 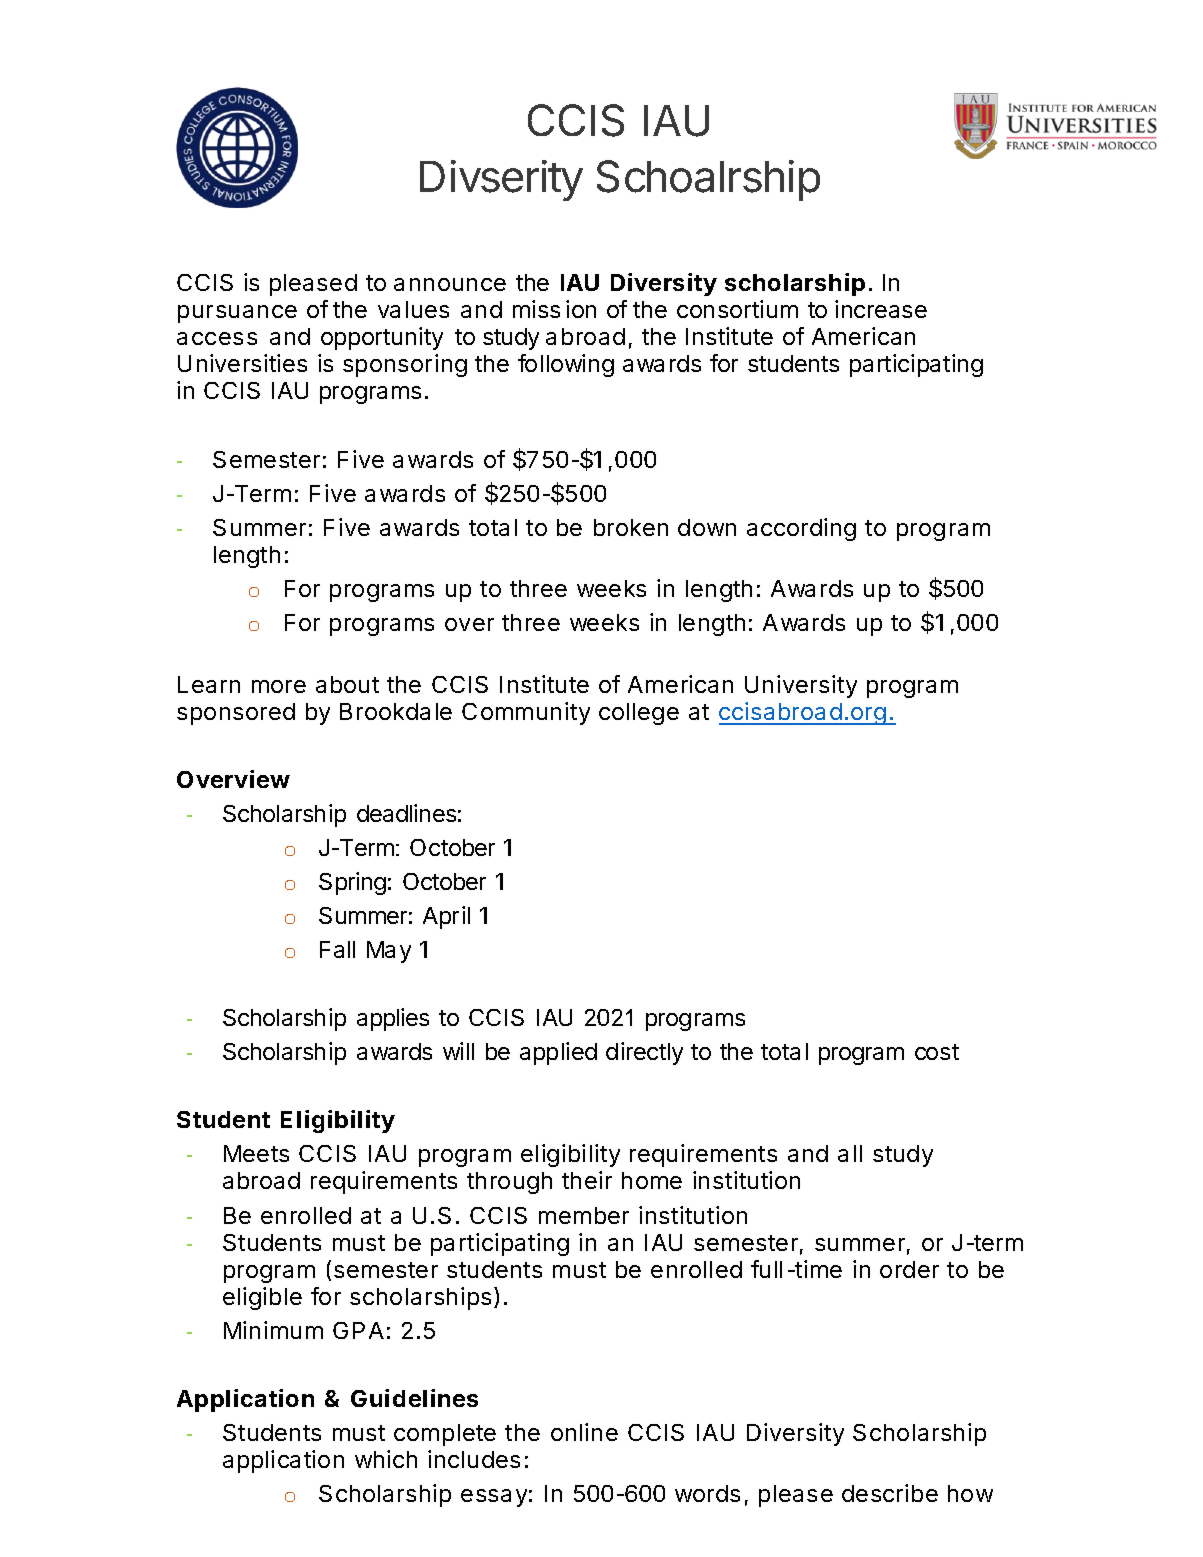 I want to click on more, so click(x=279, y=686).
